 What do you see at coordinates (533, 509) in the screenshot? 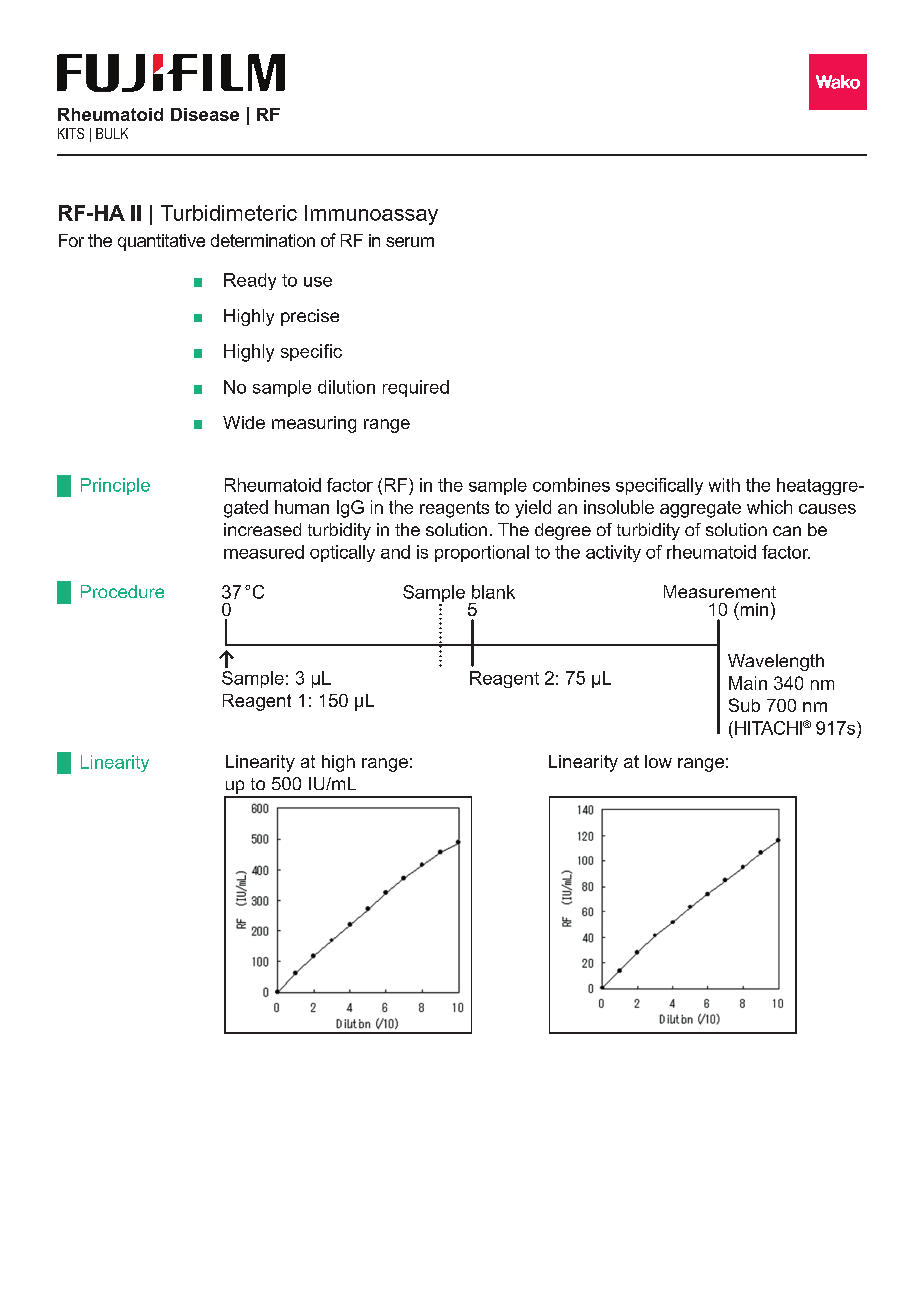
I see `yield` at bounding box center [533, 509].
